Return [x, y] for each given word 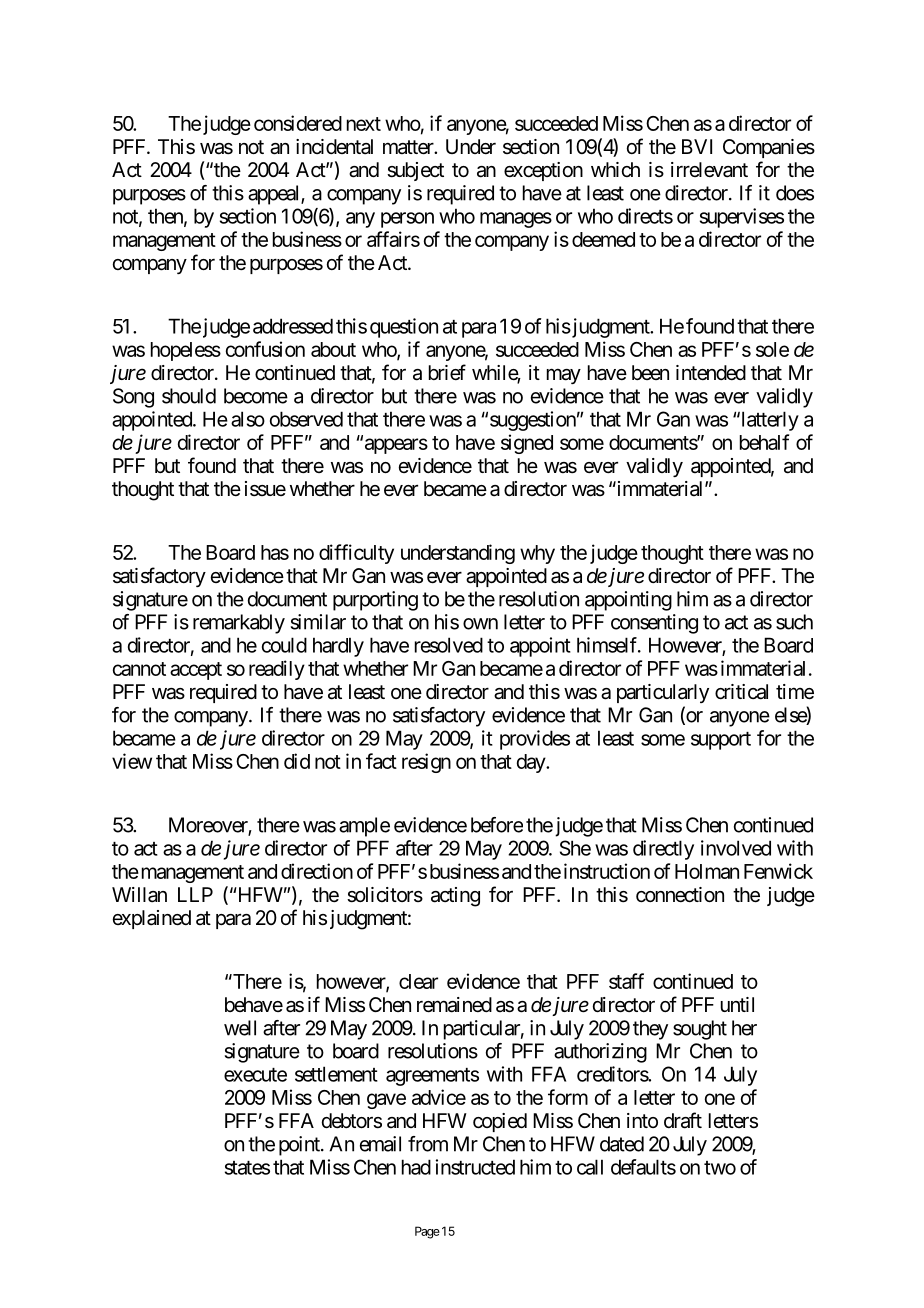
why [537, 554]
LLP [195, 894]
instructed [475, 1167]
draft [683, 1120]
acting [455, 897]
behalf [764, 442]
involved [736, 848]
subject [415, 171]
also [248, 419]
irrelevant [709, 170]
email [380, 1144]
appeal [275, 195]
